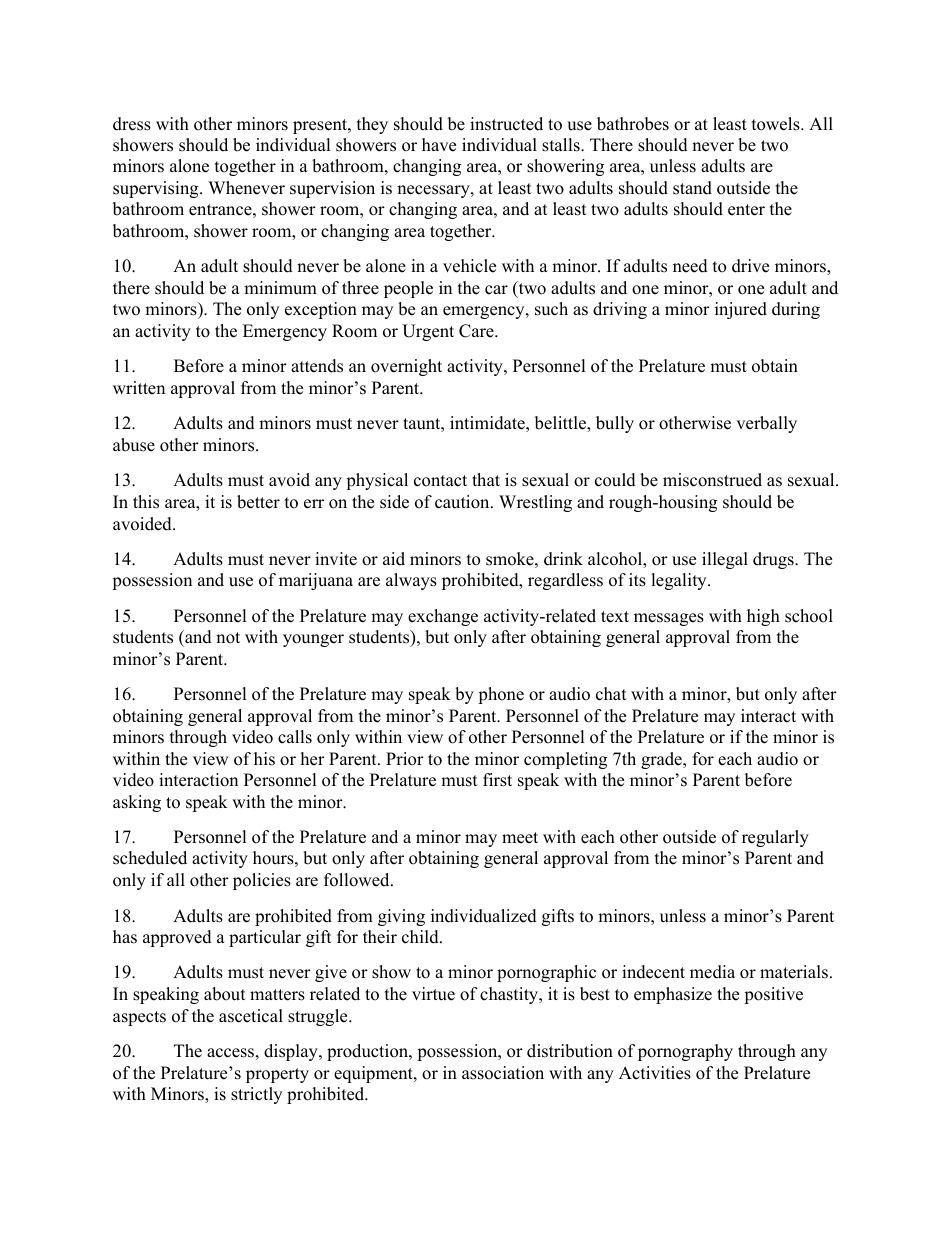 This image has width=952, height=1233. Describe the element at coordinates (692, 188) in the image. I see `stand` at that location.
